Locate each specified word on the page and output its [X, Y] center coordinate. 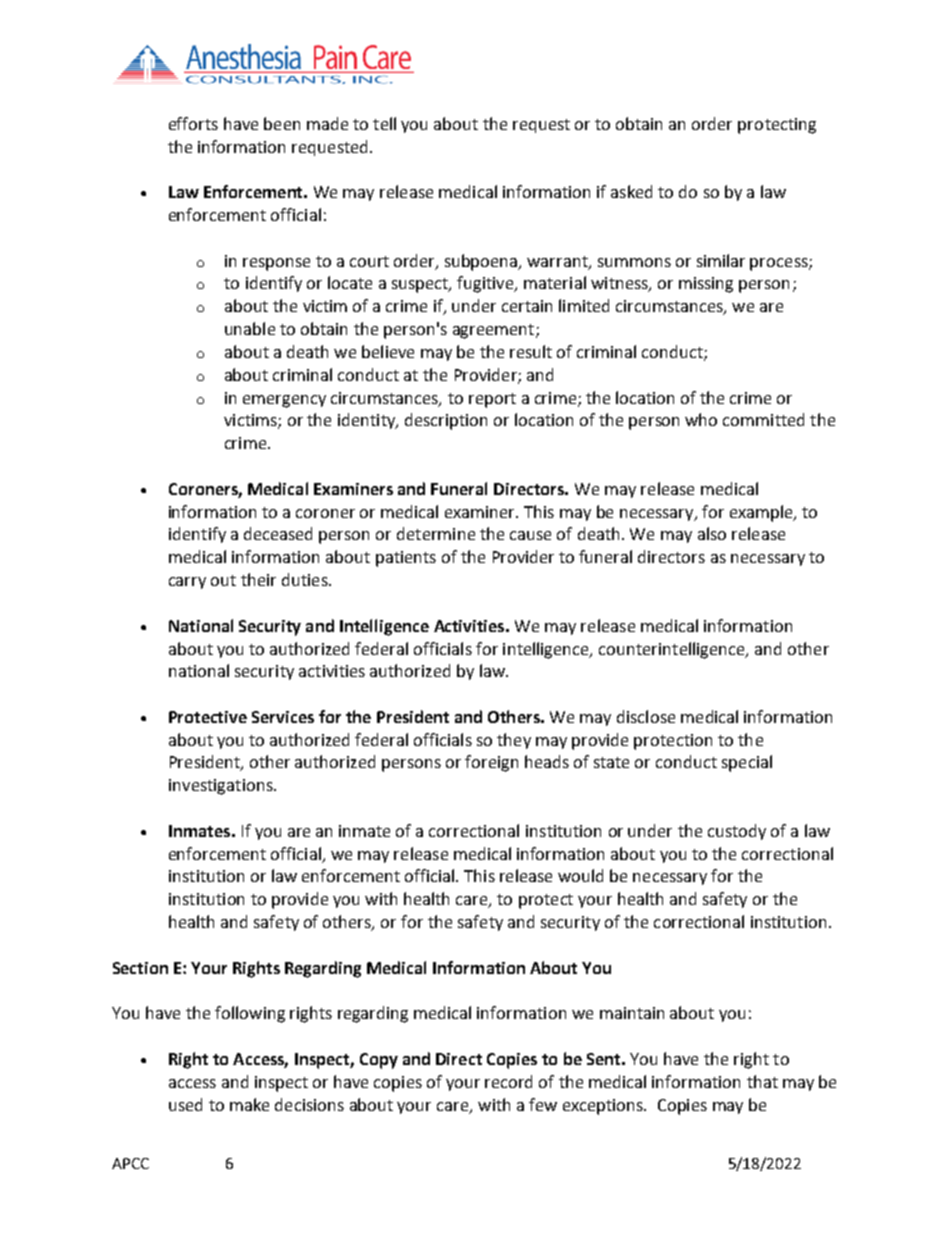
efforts [193, 123]
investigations [222, 787]
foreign [491, 763]
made [327, 123]
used [185, 1104]
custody [737, 832]
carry [187, 583]
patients [406, 559]
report [492, 400]
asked [631, 191]
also [712, 533]
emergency [284, 401]
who [701, 419]
